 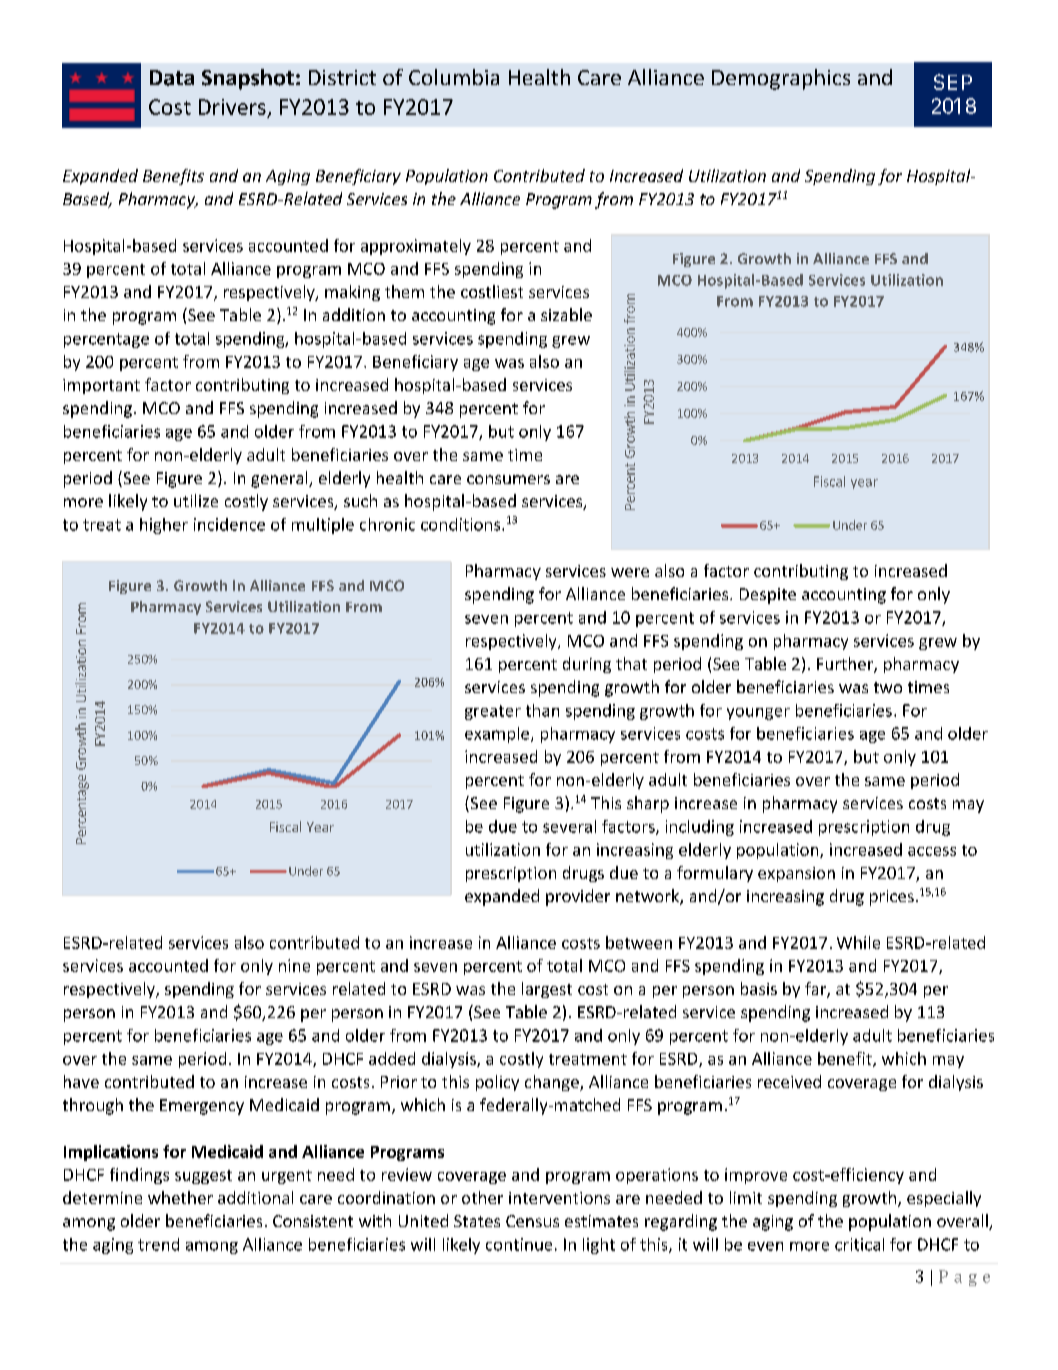 I want to click on Despite, so click(x=768, y=596).
